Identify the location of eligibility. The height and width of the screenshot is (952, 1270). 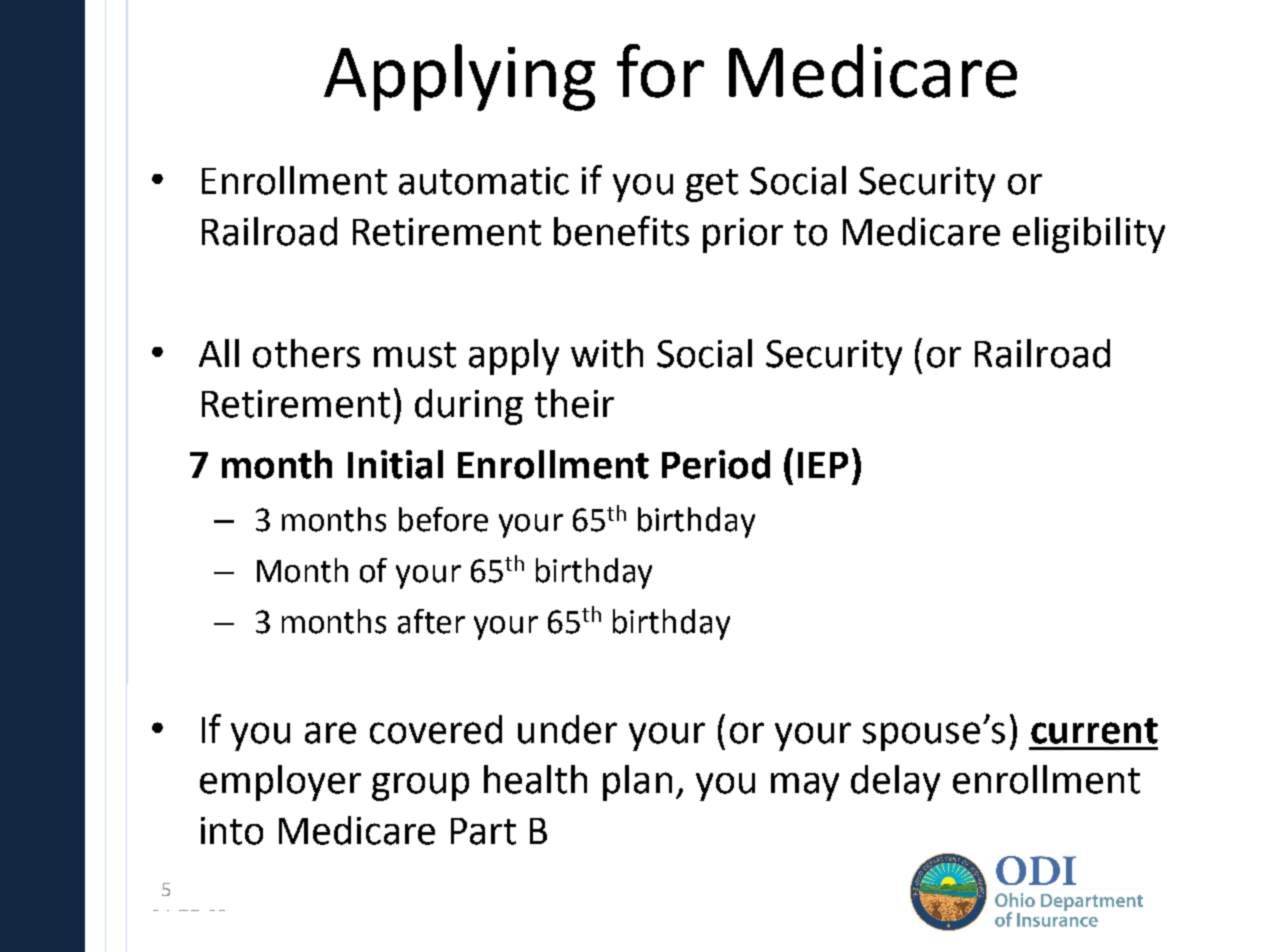
(1089, 235).
